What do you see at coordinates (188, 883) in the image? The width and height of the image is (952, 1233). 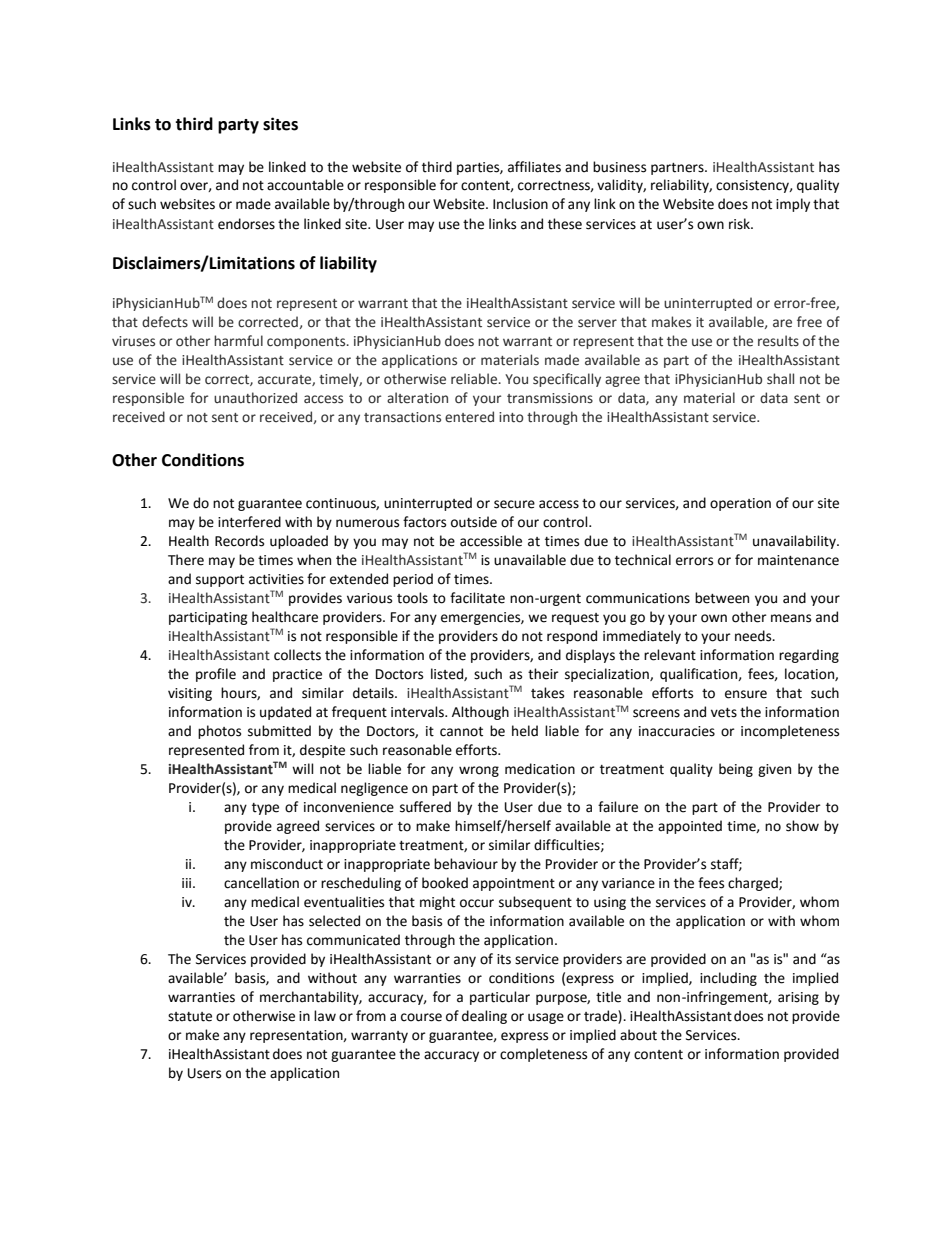 I see `iii` at bounding box center [188, 883].
